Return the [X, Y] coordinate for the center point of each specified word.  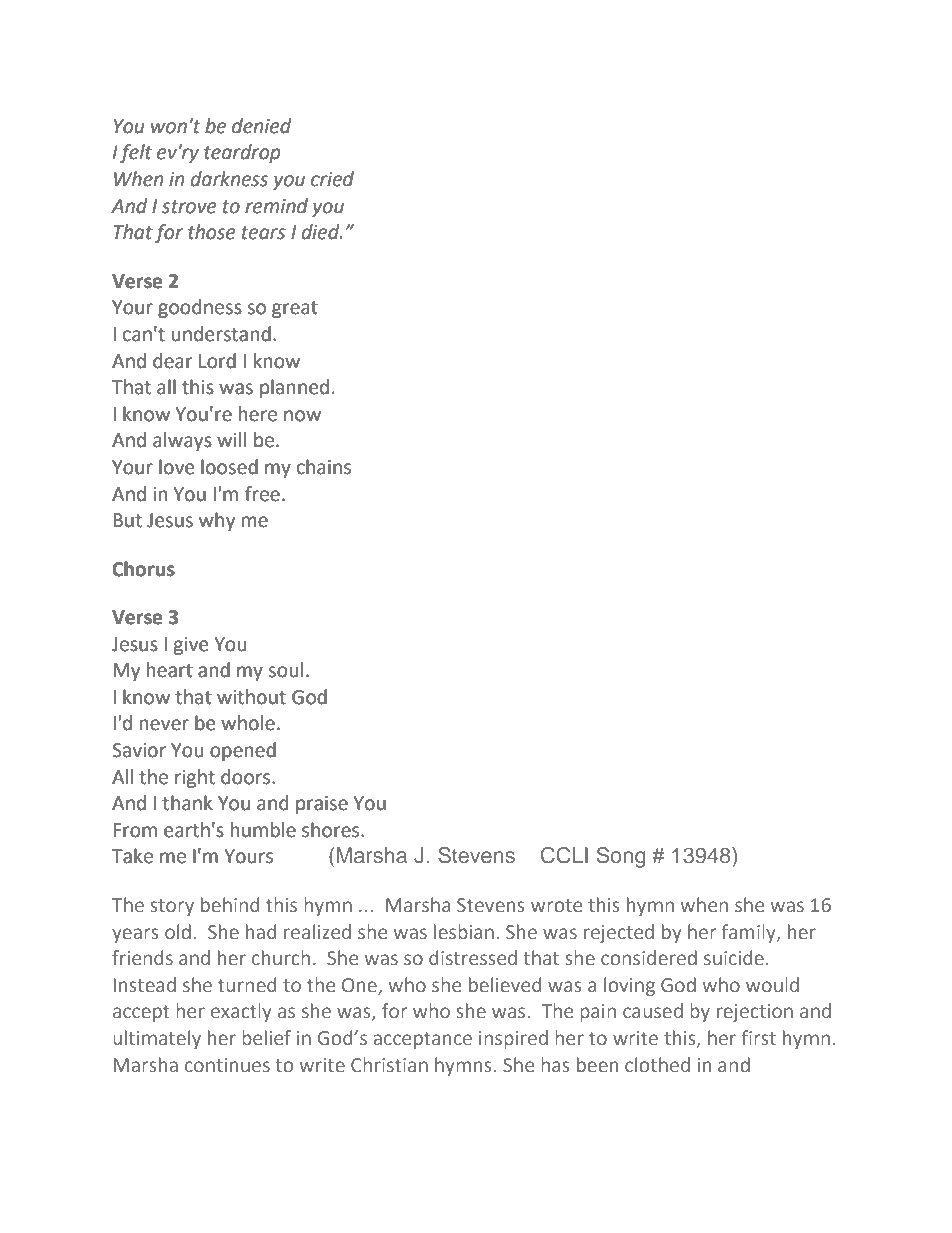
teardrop [242, 153]
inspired [513, 1039]
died [321, 232]
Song [621, 857]
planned [294, 388]
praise [322, 805]
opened [243, 751]
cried [332, 179]
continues [227, 1065]
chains [324, 467]
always [182, 441]
